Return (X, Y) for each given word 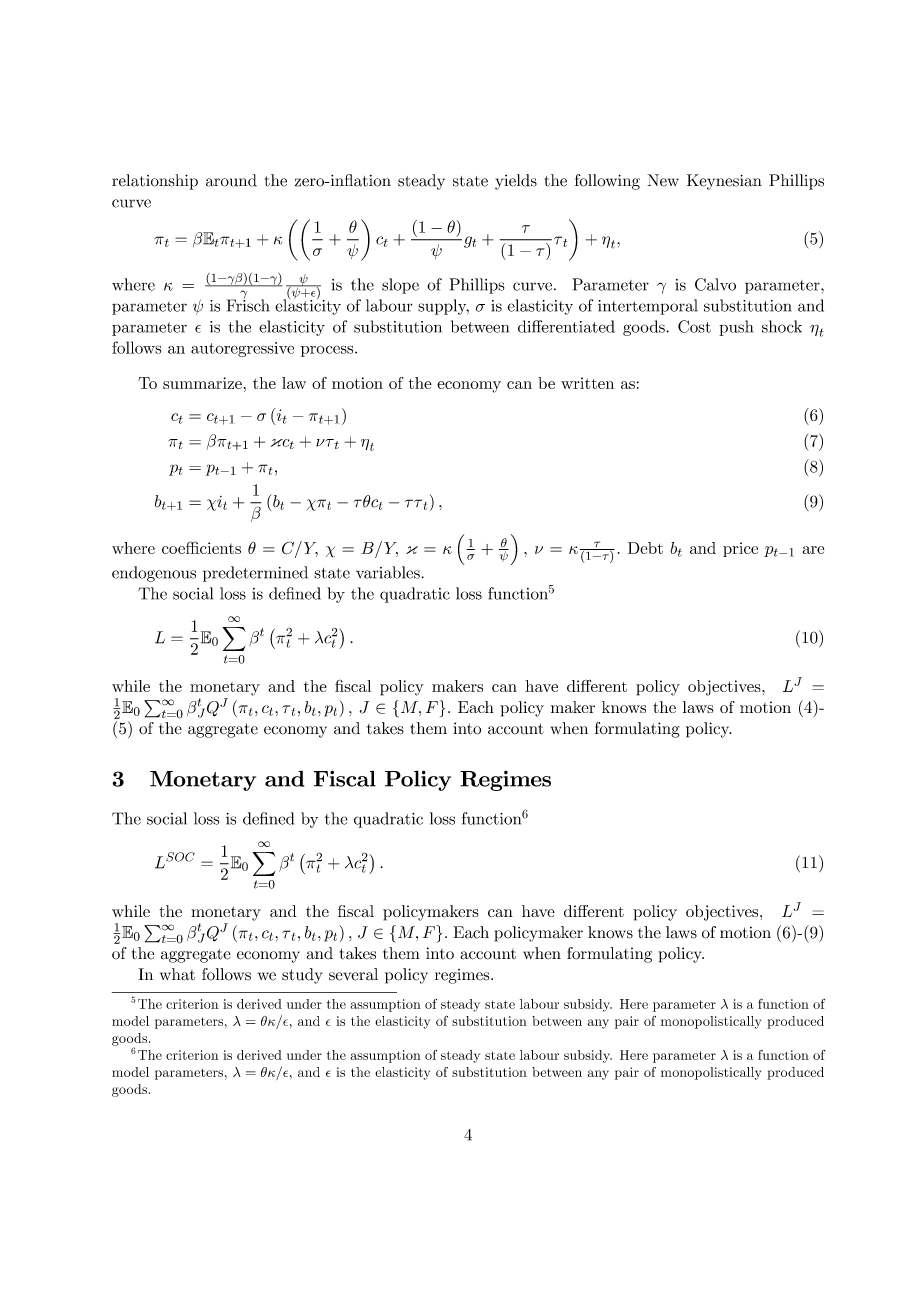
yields (516, 182)
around (231, 180)
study (302, 976)
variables (388, 572)
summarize (202, 383)
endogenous (154, 574)
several (353, 974)
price (740, 549)
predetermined (255, 574)
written (587, 383)
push (736, 328)
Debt (645, 548)
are (813, 550)
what (177, 974)
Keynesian (724, 182)
